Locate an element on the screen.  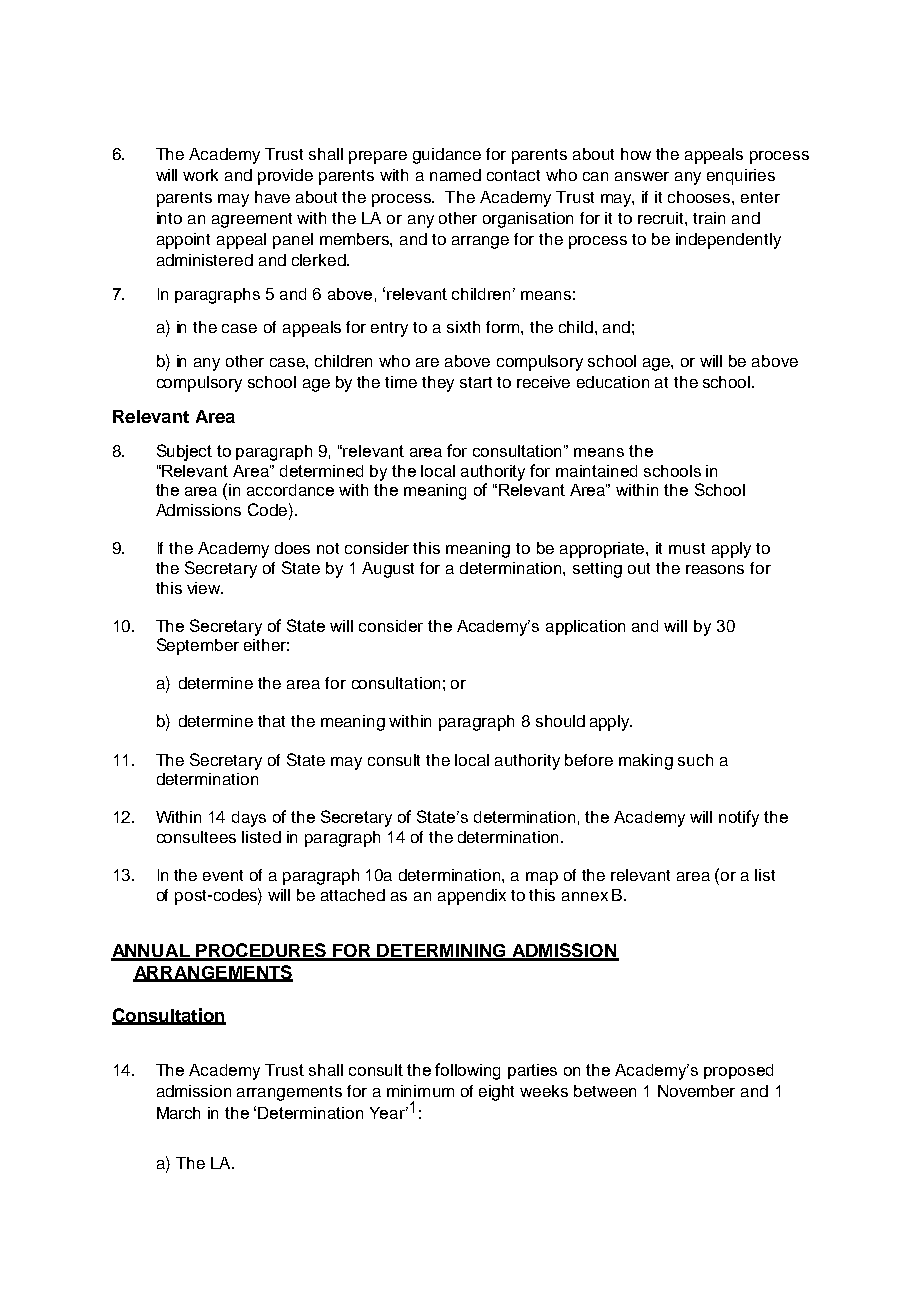
chooses is located at coordinates (700, 197).
